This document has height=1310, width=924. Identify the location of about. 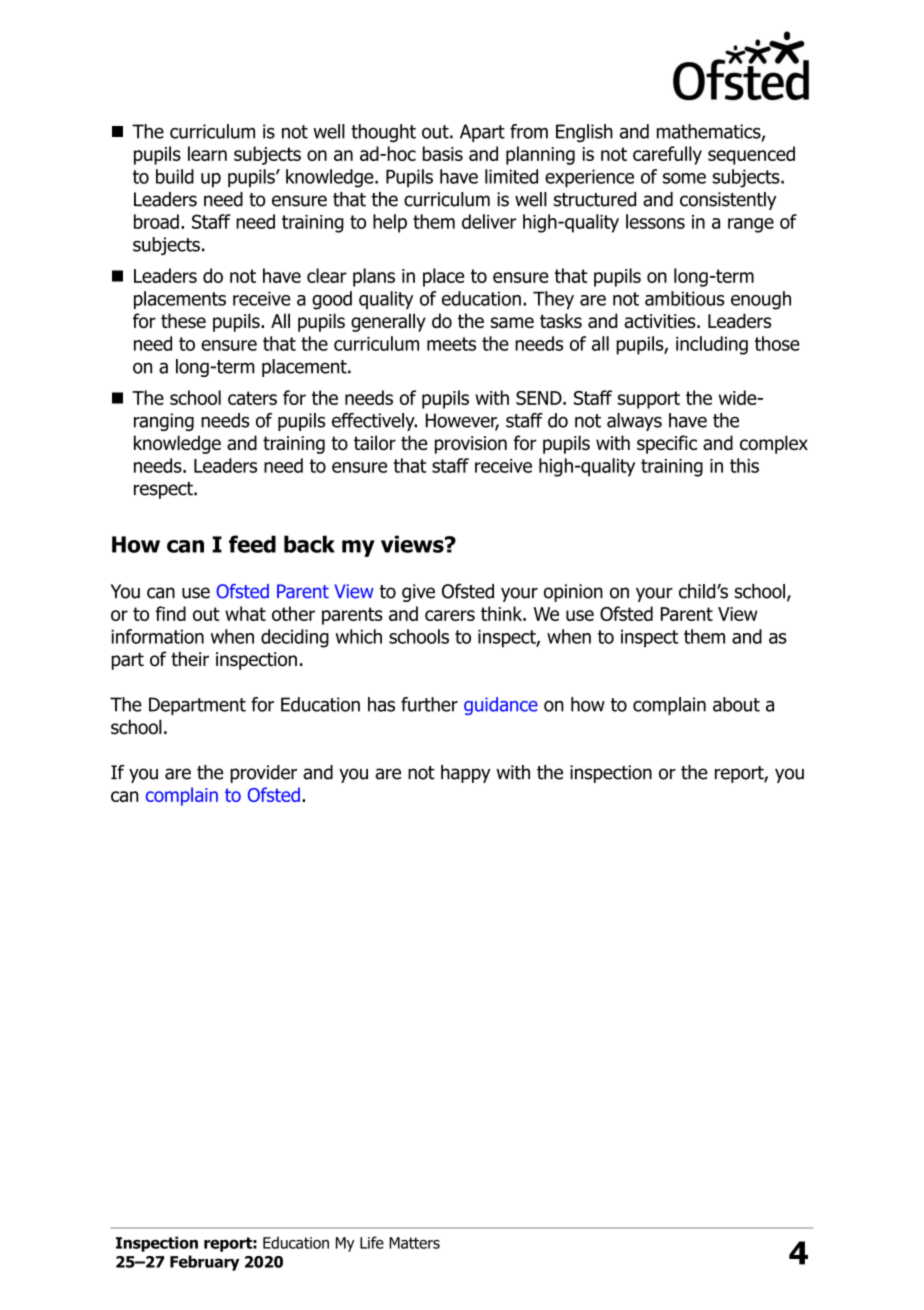
(736, 704).
